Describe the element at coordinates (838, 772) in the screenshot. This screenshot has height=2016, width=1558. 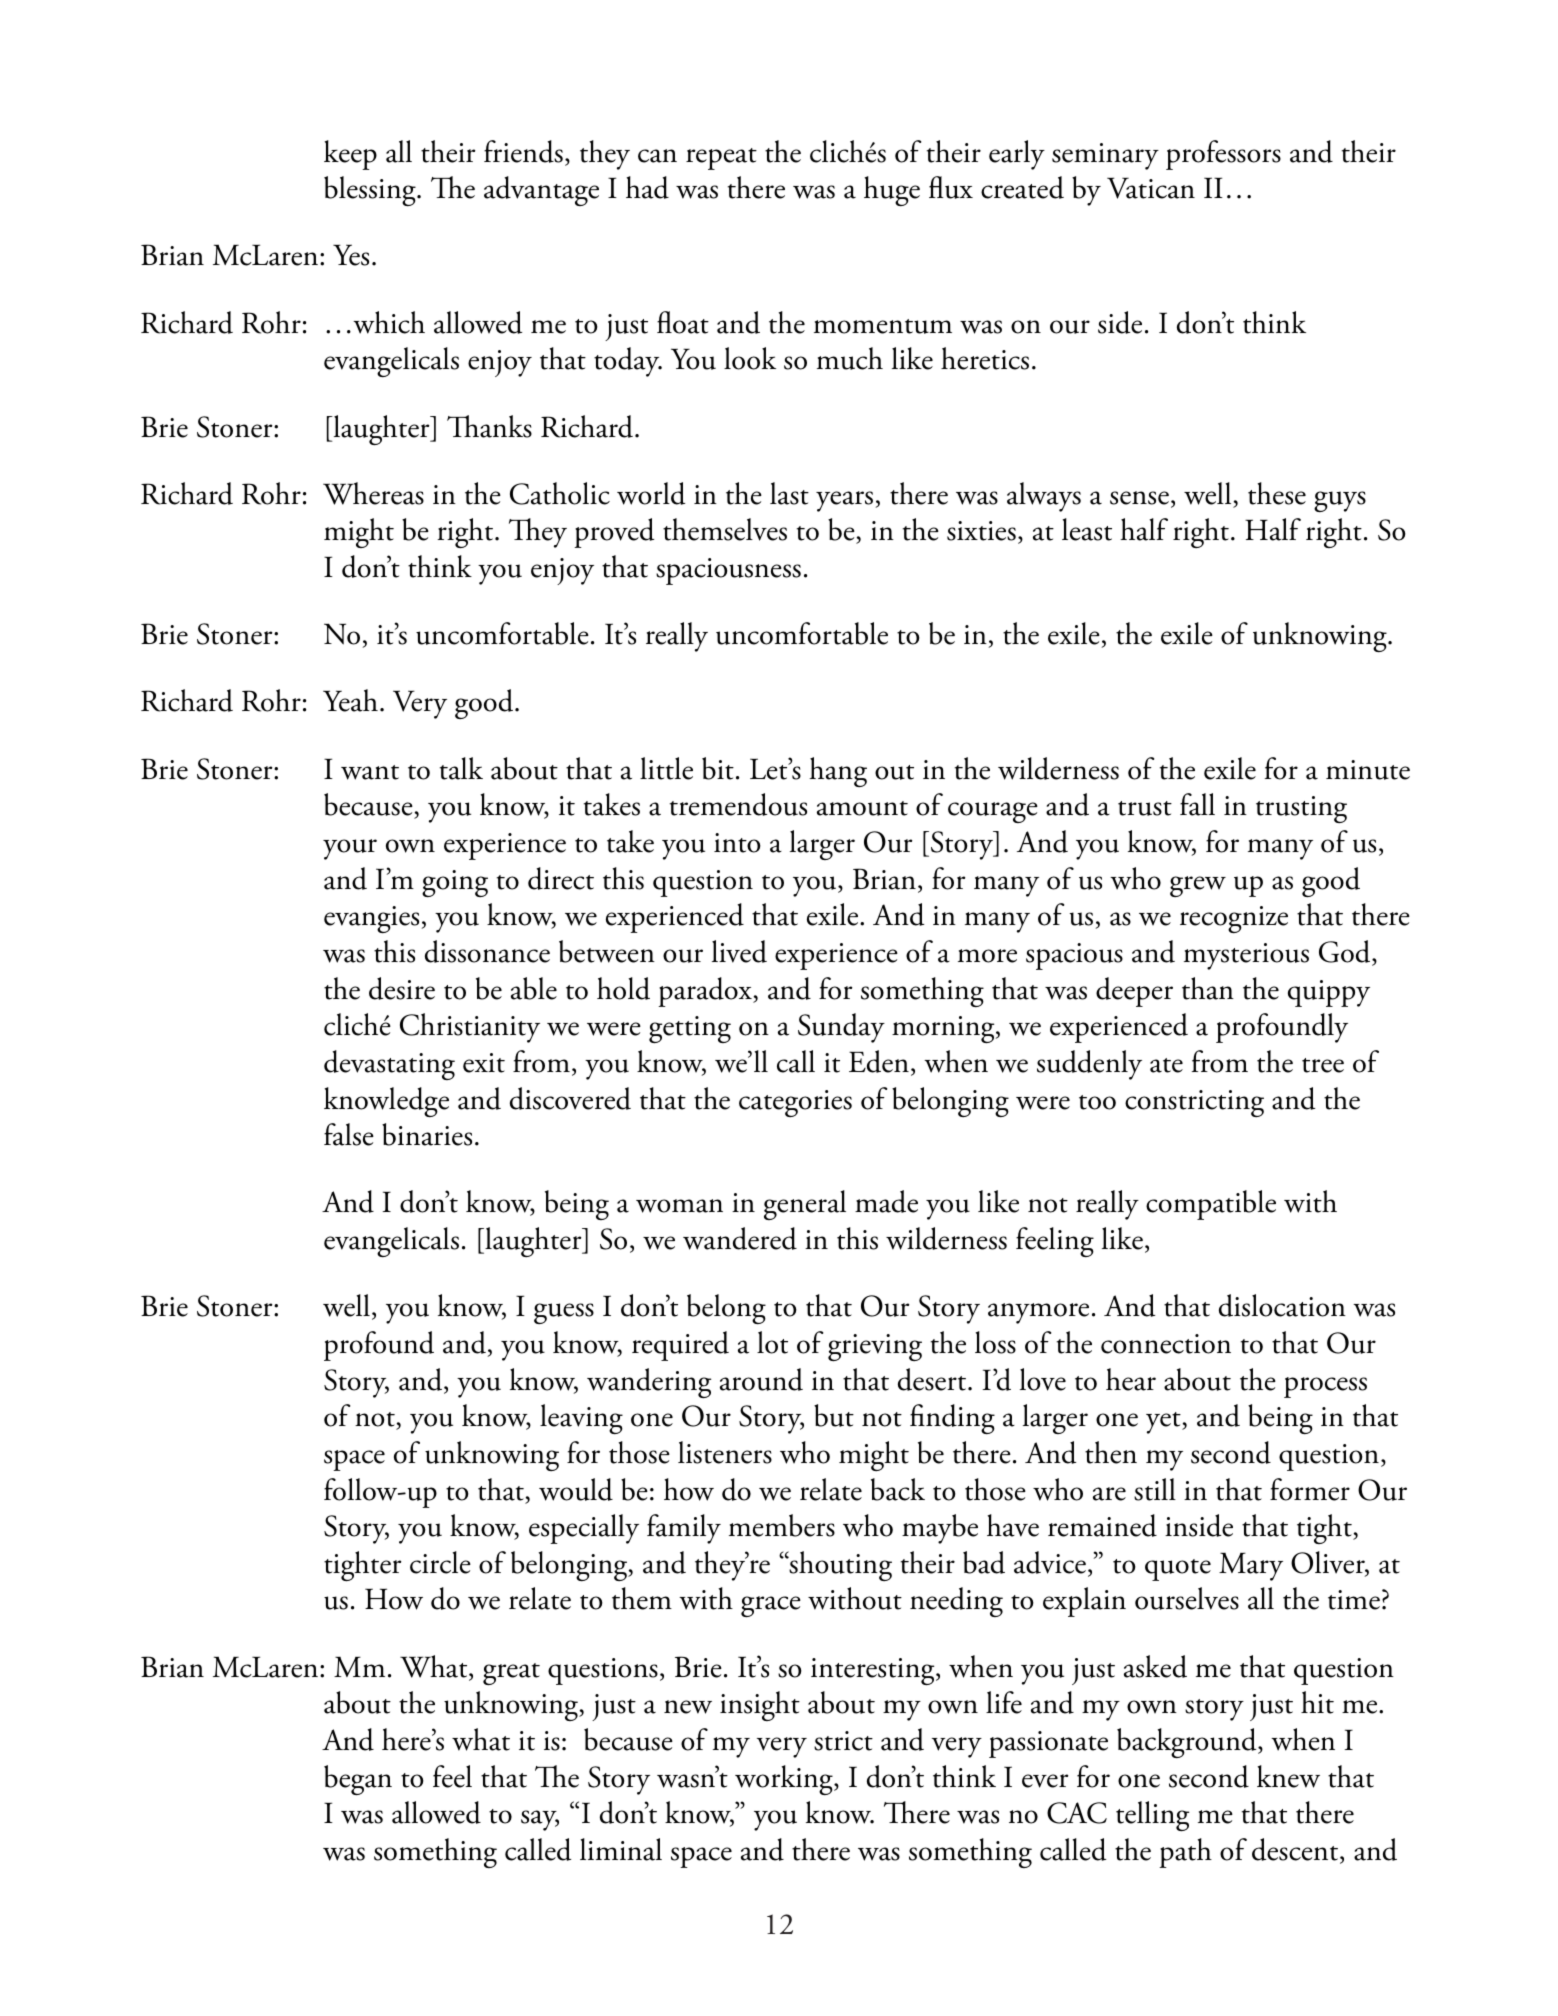
I see `hang` at that location.
